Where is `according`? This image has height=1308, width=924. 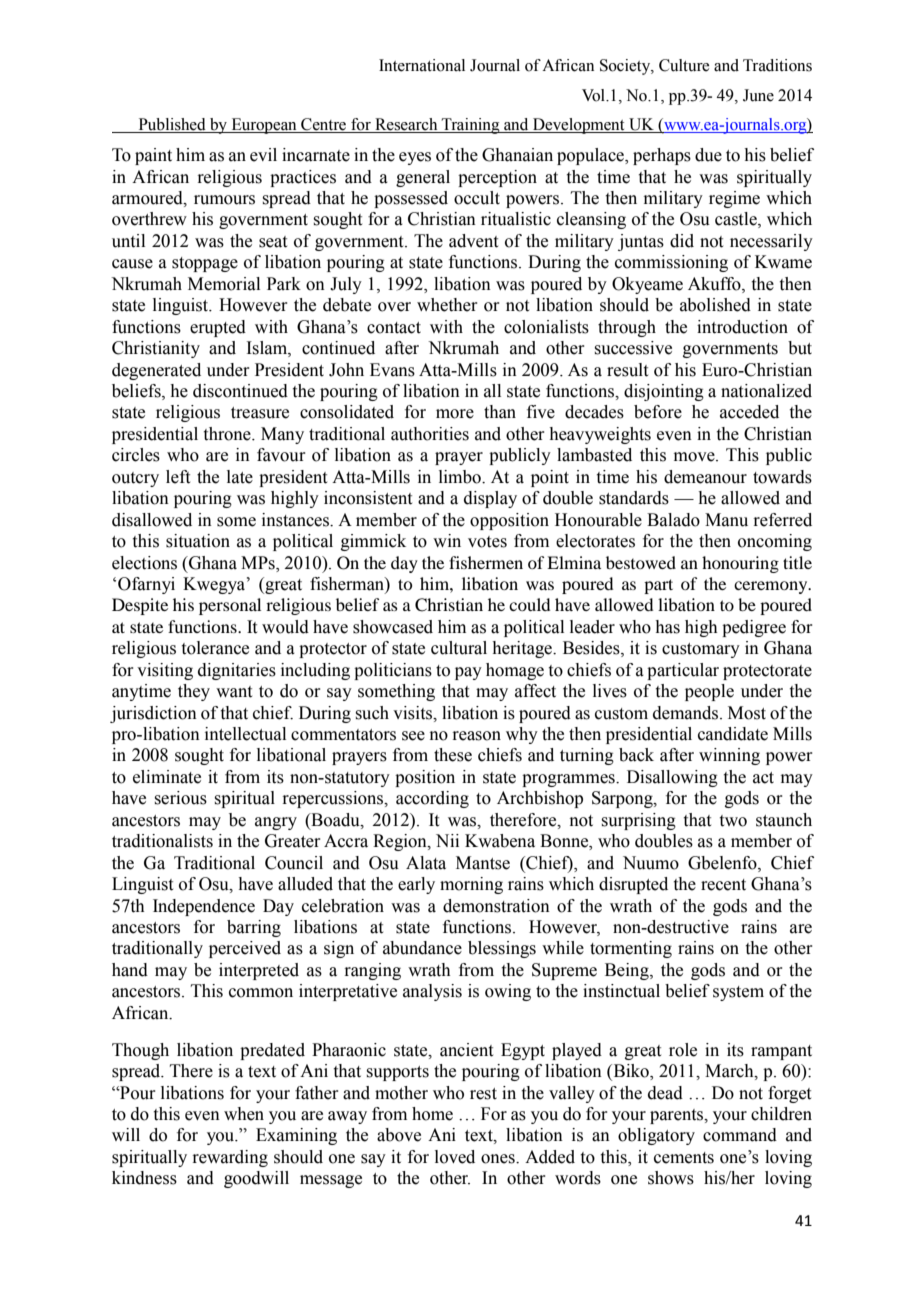
according is located at coordinates (432, 799).
